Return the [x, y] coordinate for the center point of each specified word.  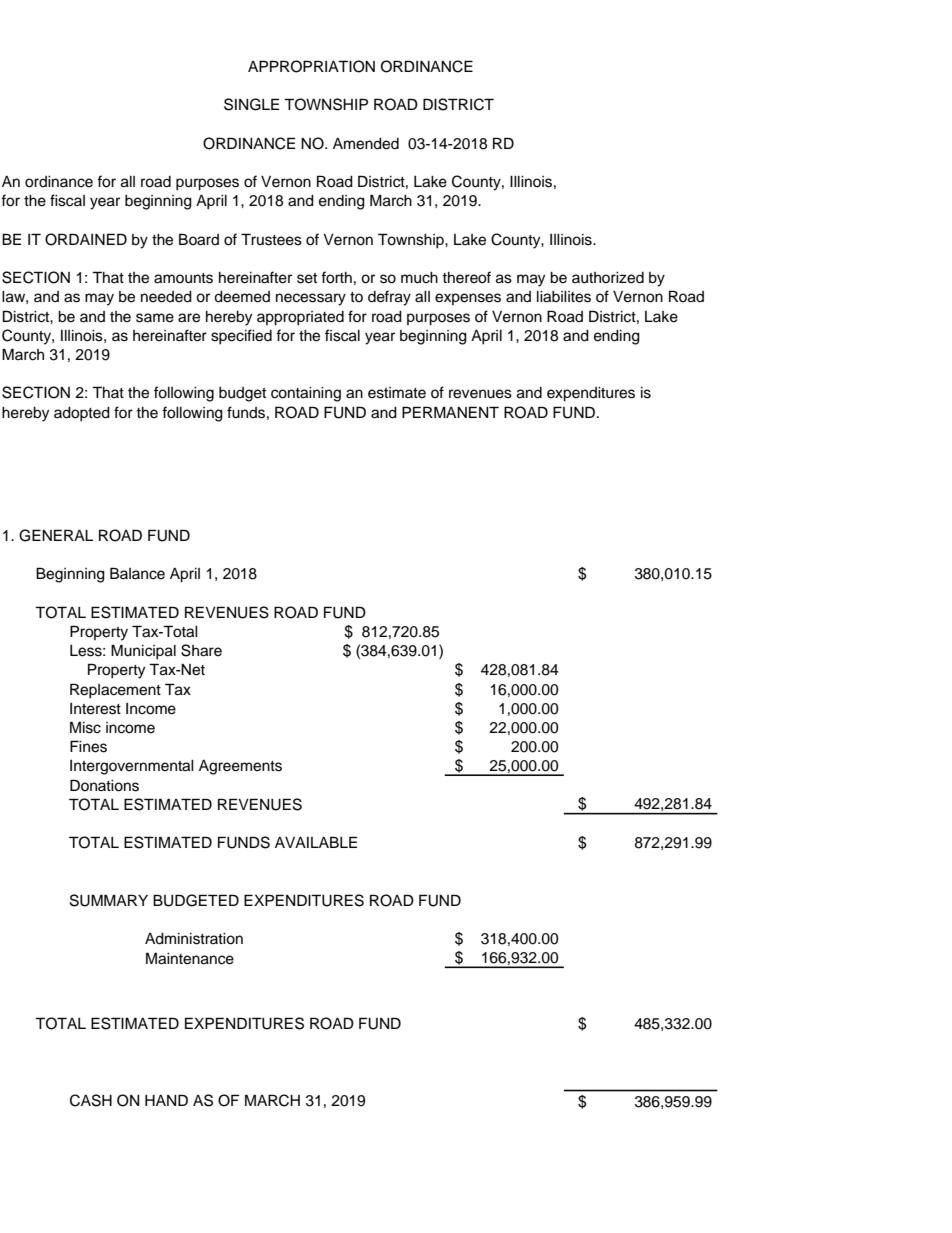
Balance [137, 573]
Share [201, 650]
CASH [91, 1100]
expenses [468, 299]
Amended [366, 144]
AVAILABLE [316, 842]
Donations [104, 785]
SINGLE [251, 104]
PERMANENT [450, 412]
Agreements [240, 767]
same [155, 318]
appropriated [300, 318]
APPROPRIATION [311, 66]
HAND [166, 1100]
